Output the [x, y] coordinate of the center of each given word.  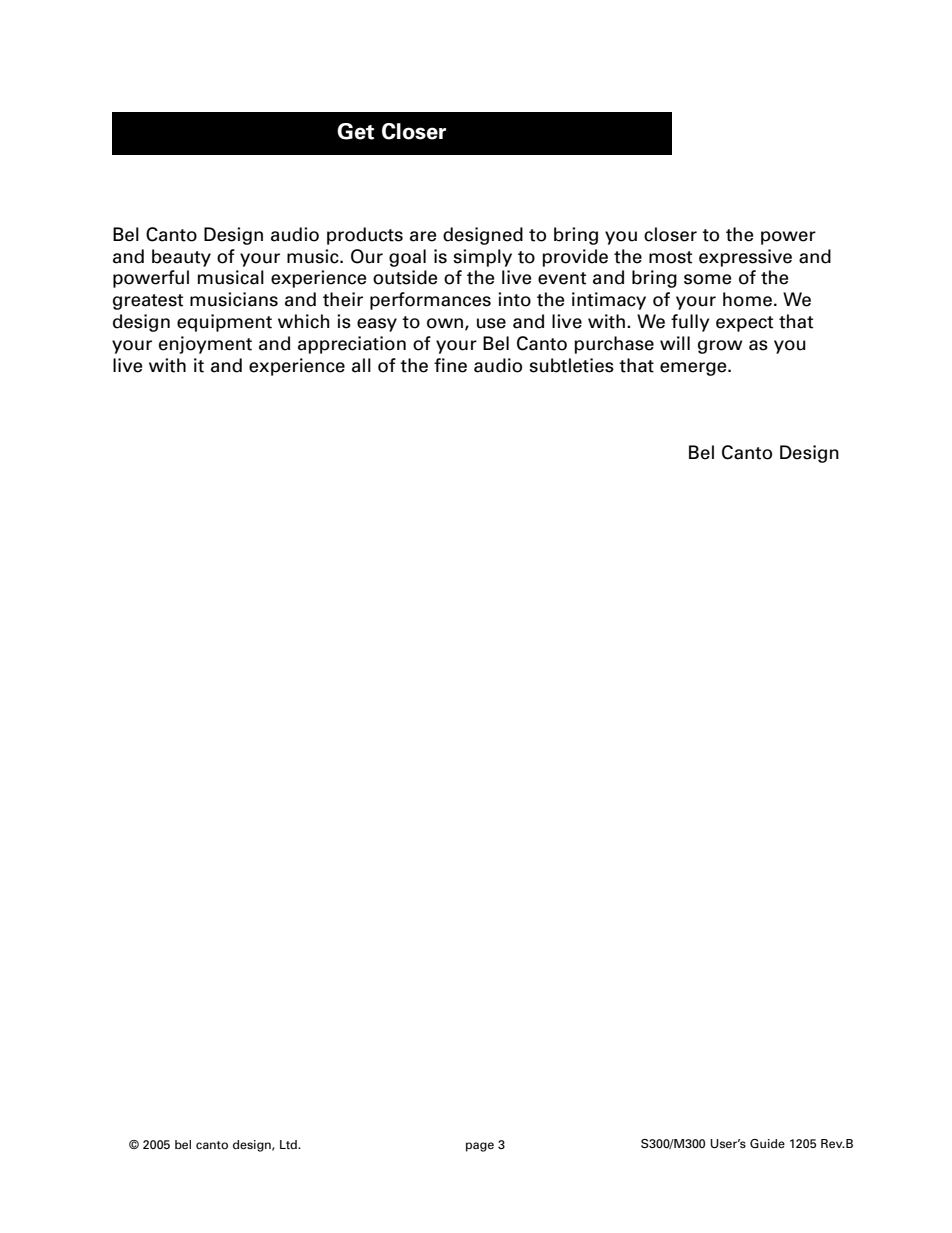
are [423, 236]
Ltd [289, 1144]
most [670, 257]
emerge [694, 369]
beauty [181, 258]
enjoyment [205, 345]
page [480, 1147]
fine [450, 365]
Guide [767, 1143]
